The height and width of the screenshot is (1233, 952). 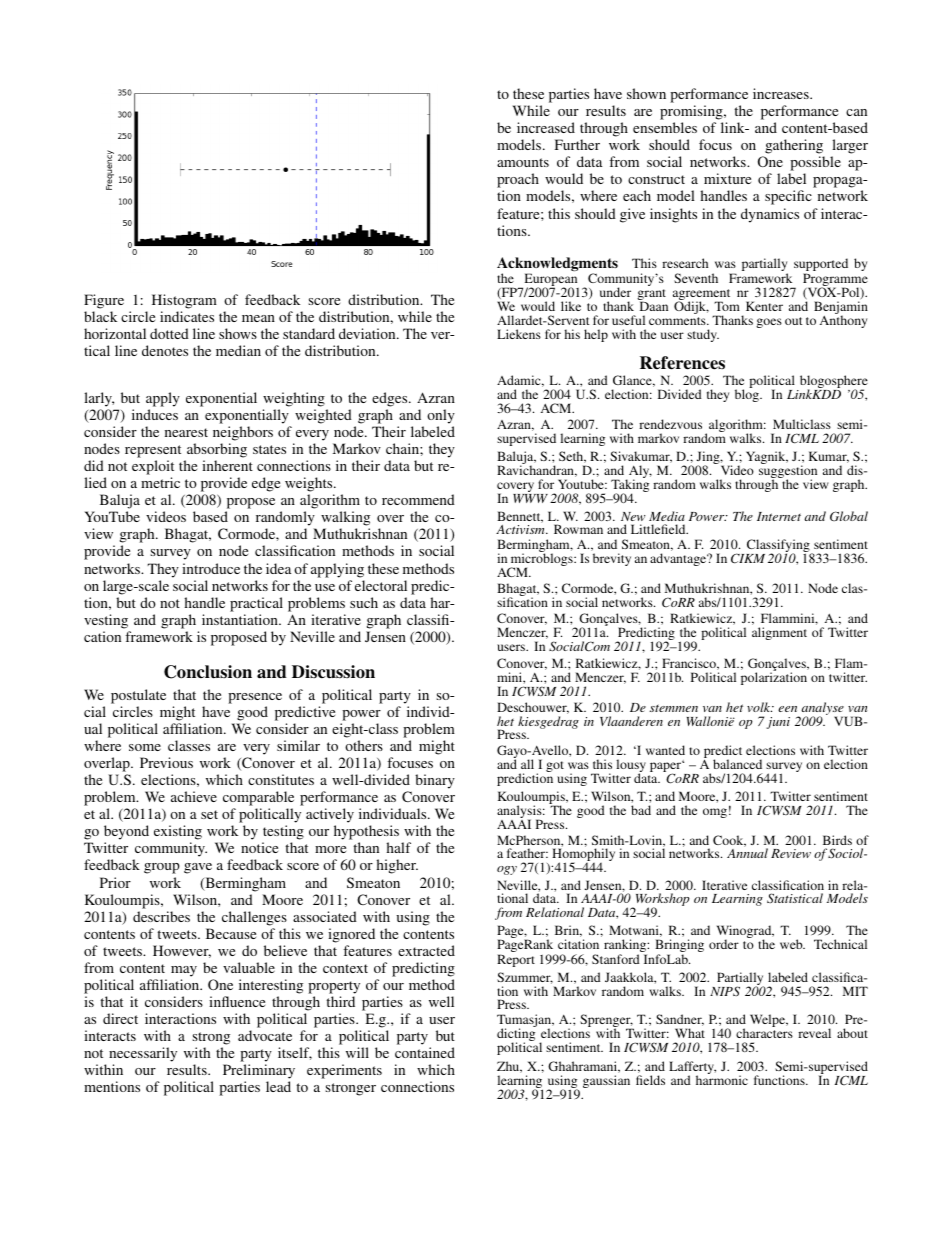 What do you see at coordinates (779, 633) in the screenshot?
I see `alignment` at bounding box center [779, 633].
